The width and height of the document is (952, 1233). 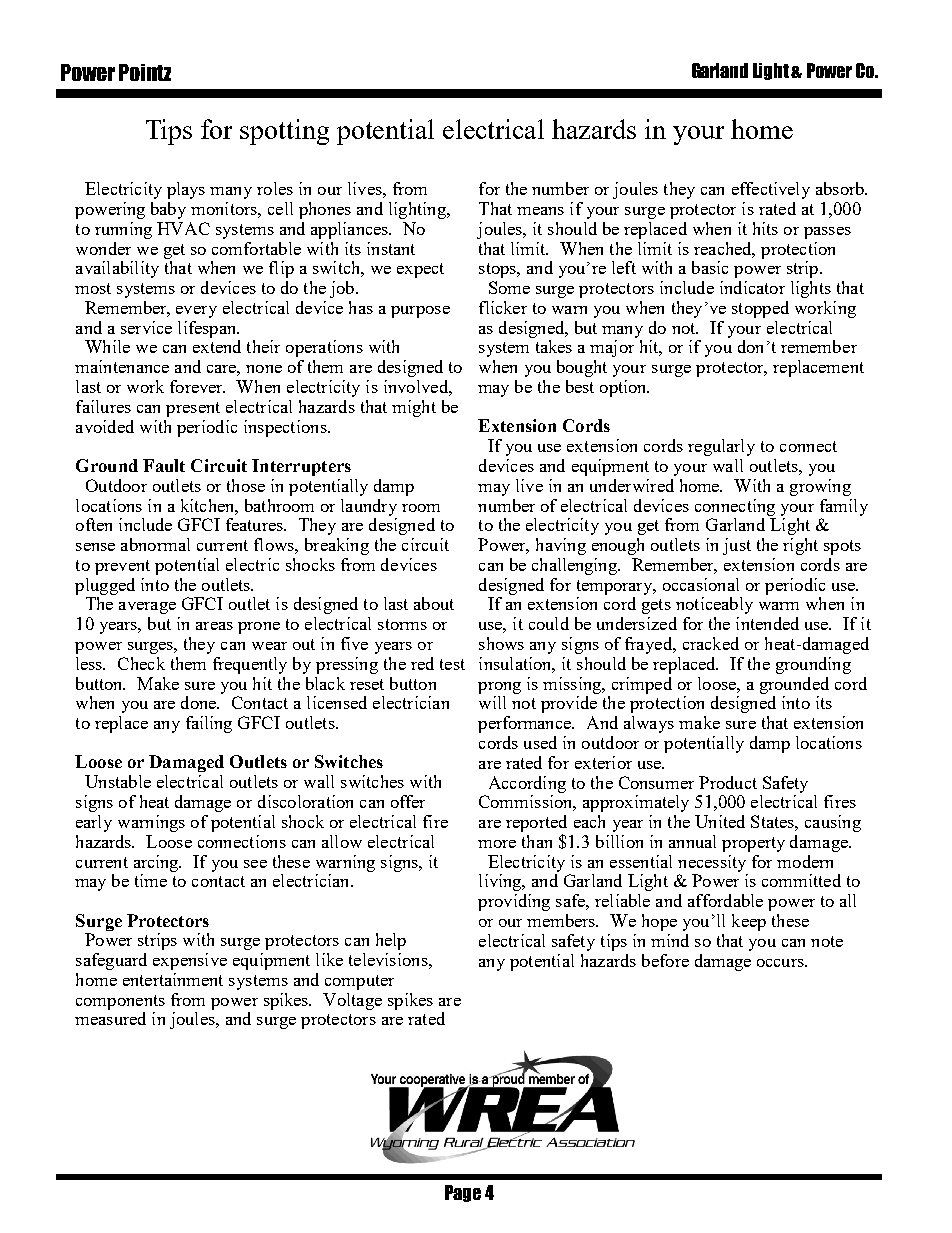 I want to click on effectively, so click(x=771, y=190).
